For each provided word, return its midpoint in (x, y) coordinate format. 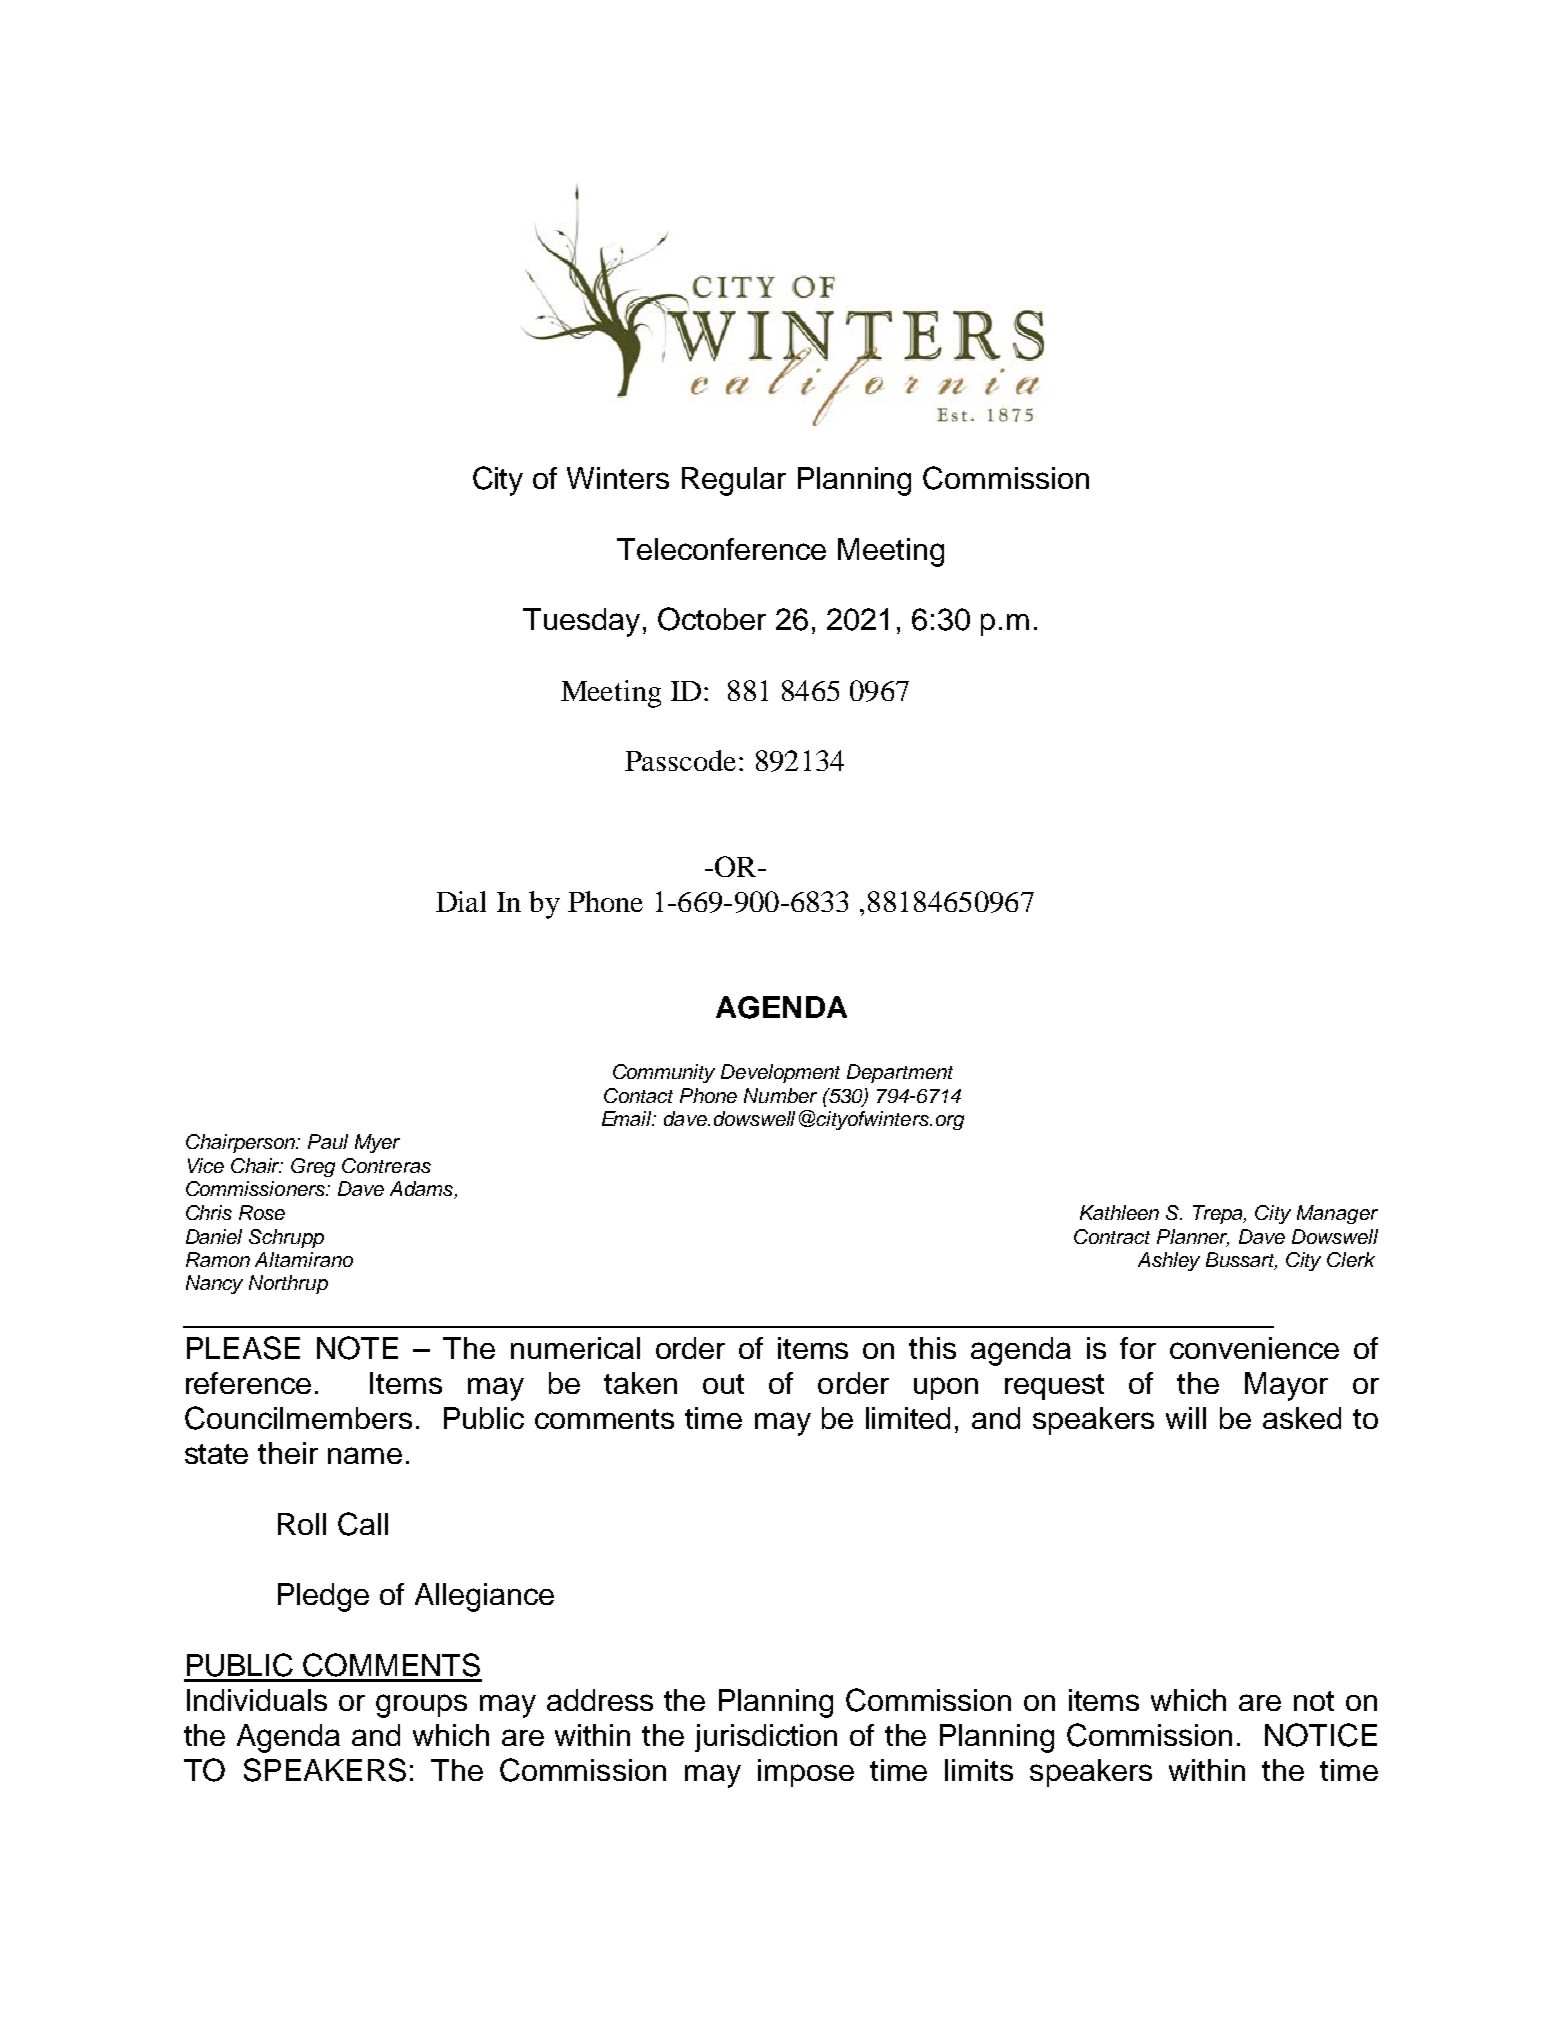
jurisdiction (766, 1738)
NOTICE (1321, 1735)
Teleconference (721, 549)
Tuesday (581, 622)
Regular (734, 481)
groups (421, 1706)
